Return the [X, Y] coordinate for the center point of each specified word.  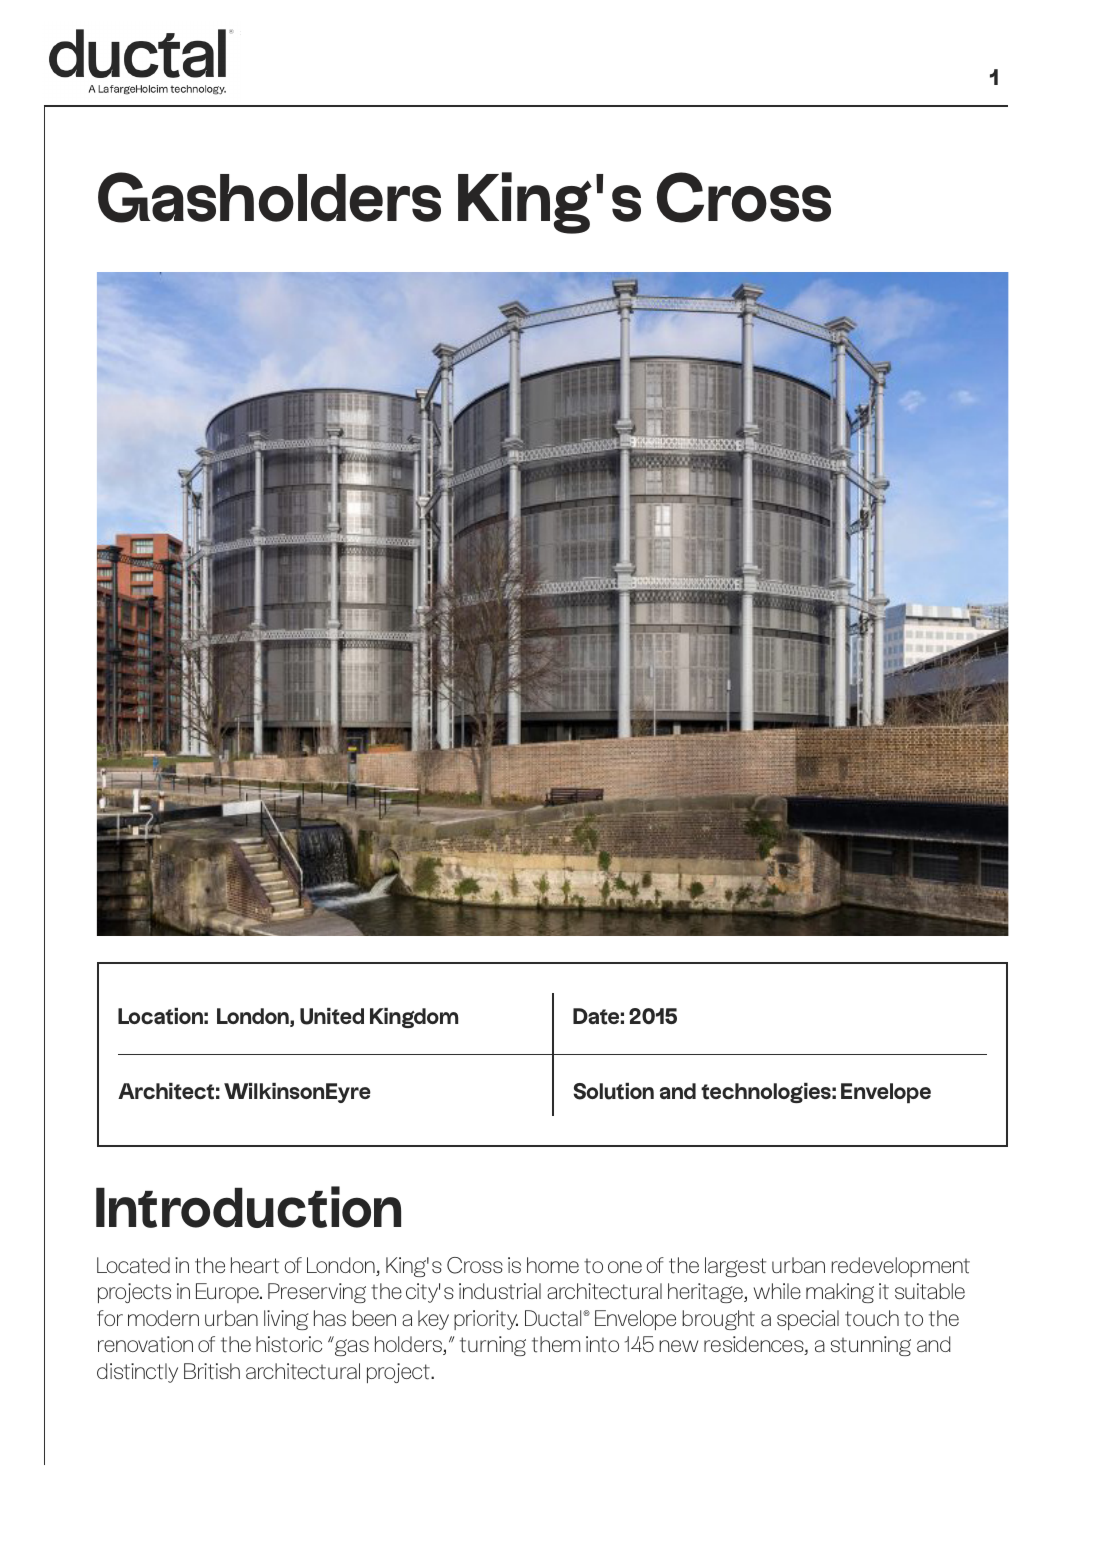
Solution [614, 1091]
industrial [500, 1291]
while [777, 1291]
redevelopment [901, 1267]
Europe [228, 1293]
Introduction [248, 1207]
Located [133, 1265]
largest [735, 1267]
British [212, 1371]
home [553, 1265]
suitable [930, 1291]
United [332, 1016]
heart [255, 1265]
